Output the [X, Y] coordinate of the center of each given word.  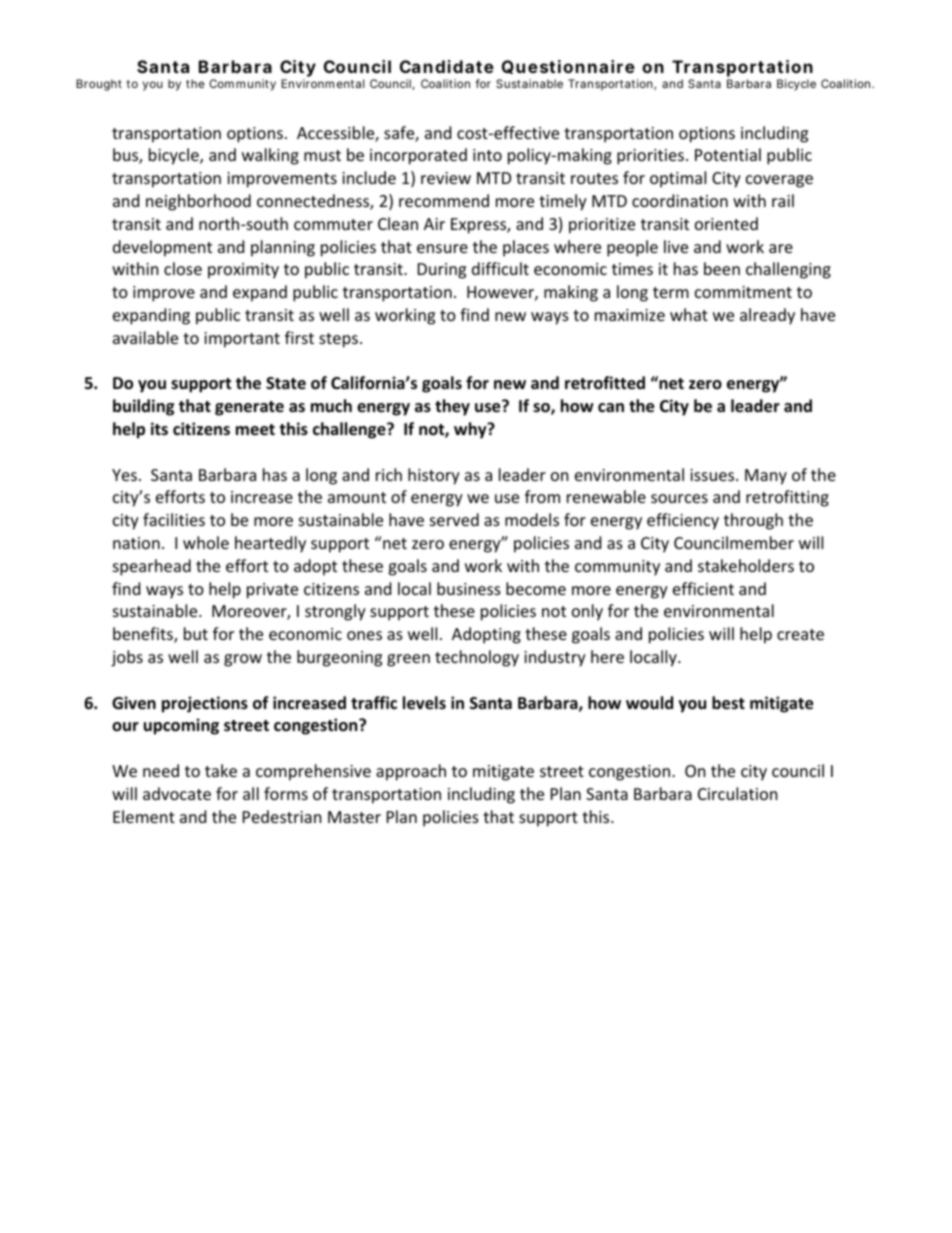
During [442, 271]
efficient [703, 588]
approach [411, 772]
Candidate [447, 66]
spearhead [152, 567]
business [469, 588]
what [689, 314]
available [145, 337]
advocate [177, 793]
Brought [99, 85]
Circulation [738, 793]
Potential [728, 154]
